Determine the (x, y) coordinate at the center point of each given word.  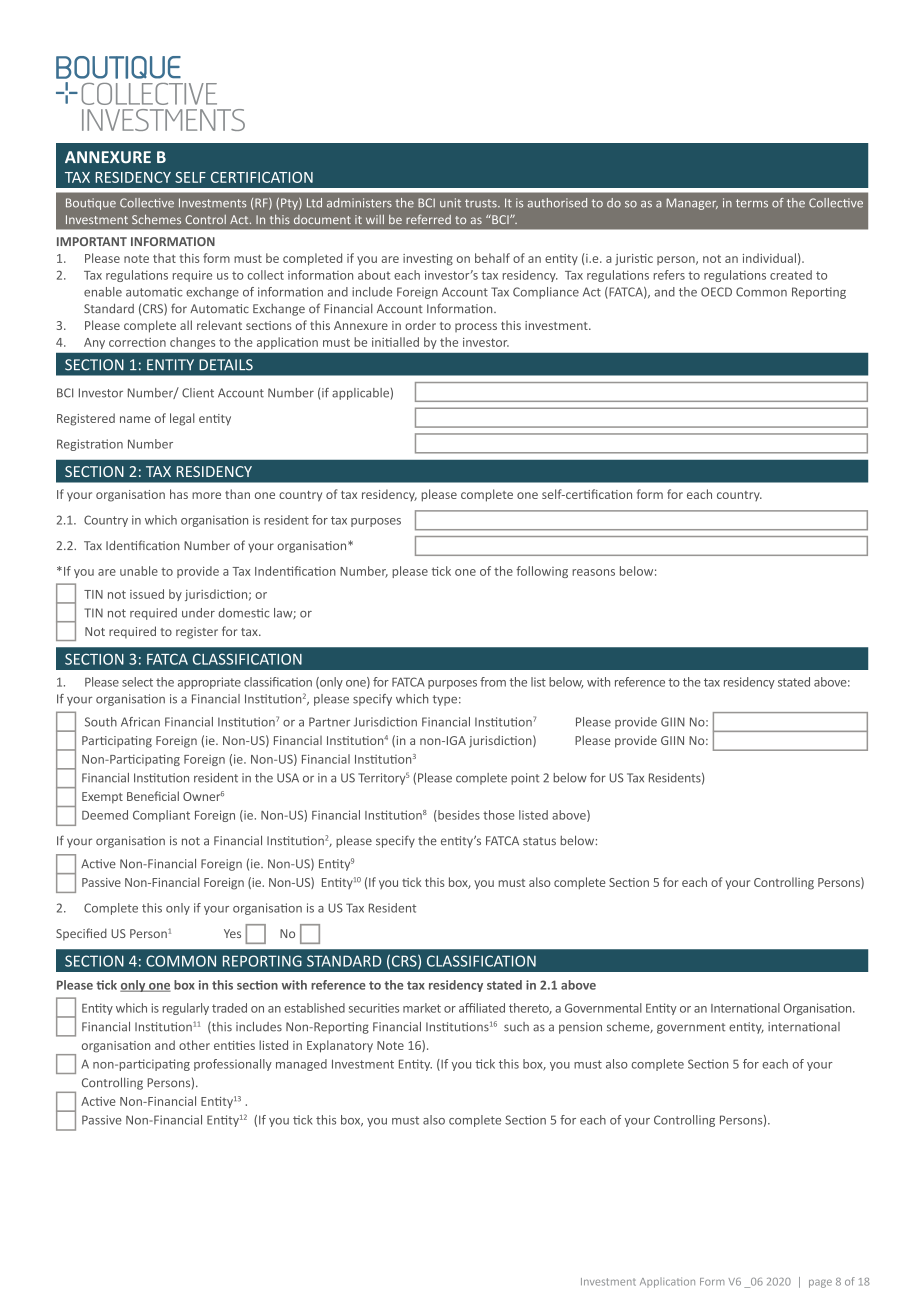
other (194, 1045)
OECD (716, 292)
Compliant (161, 816)
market (422, 1008)
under (198, 613)
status (539, 841)
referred (428, 219)
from (493, 682)
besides (458, 816)
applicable (360, 394)
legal (182, 419)
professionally (233, 1065)
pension (580, 1028)
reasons (593, 572)
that (164, 258)
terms (752, 203)
